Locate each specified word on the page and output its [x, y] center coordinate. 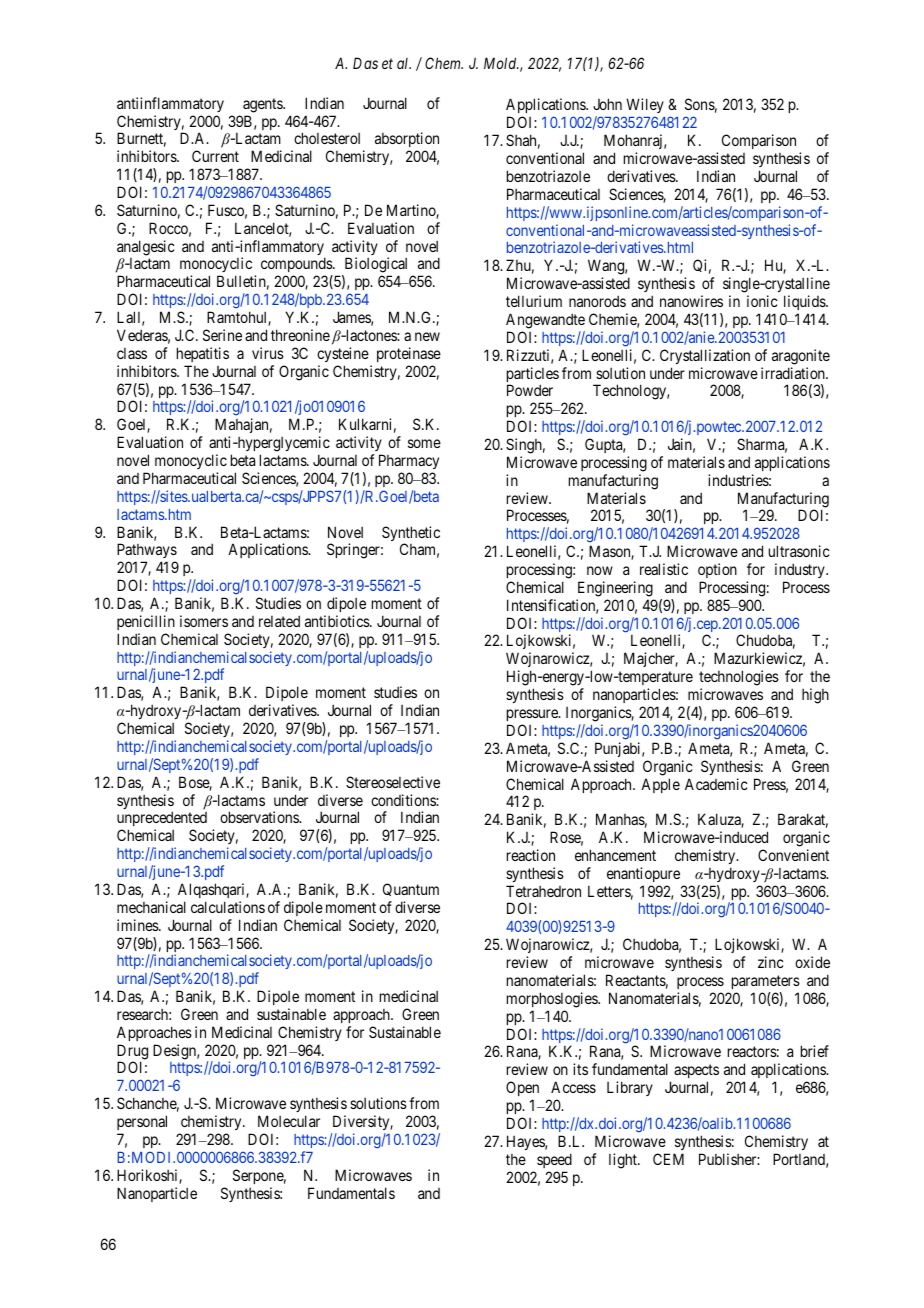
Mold [501, 63]
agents [263, 105]
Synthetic [411, 535]
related [279, 621]
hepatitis [203, 354]
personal [142, 1124]
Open [522, 1090]
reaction [531, 855]
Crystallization [705, 356]
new [427, 336]
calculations [228, 907]
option [717, 570]
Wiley [644, 107]
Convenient [793, 855]
